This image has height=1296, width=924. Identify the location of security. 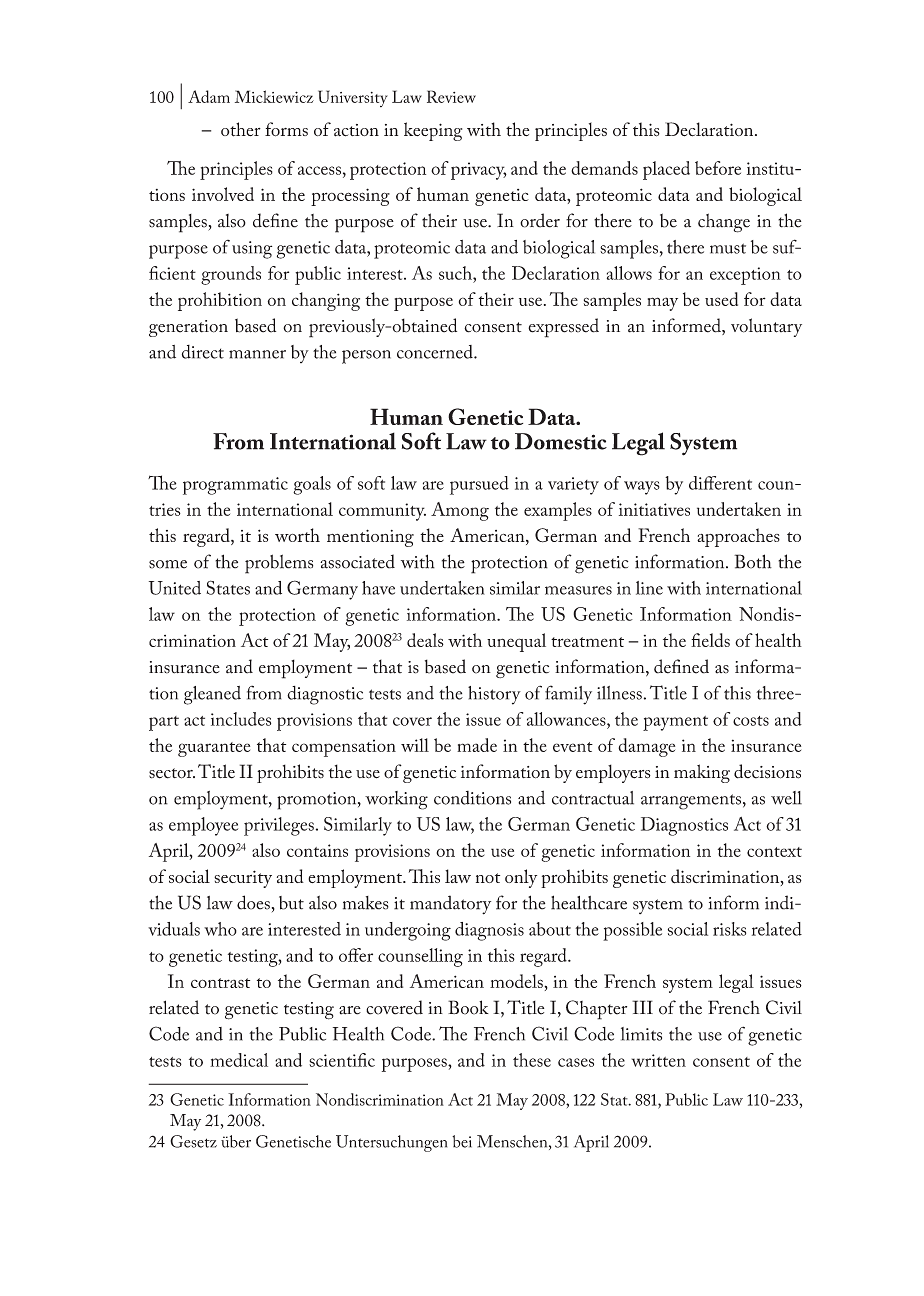
(243, 879).
